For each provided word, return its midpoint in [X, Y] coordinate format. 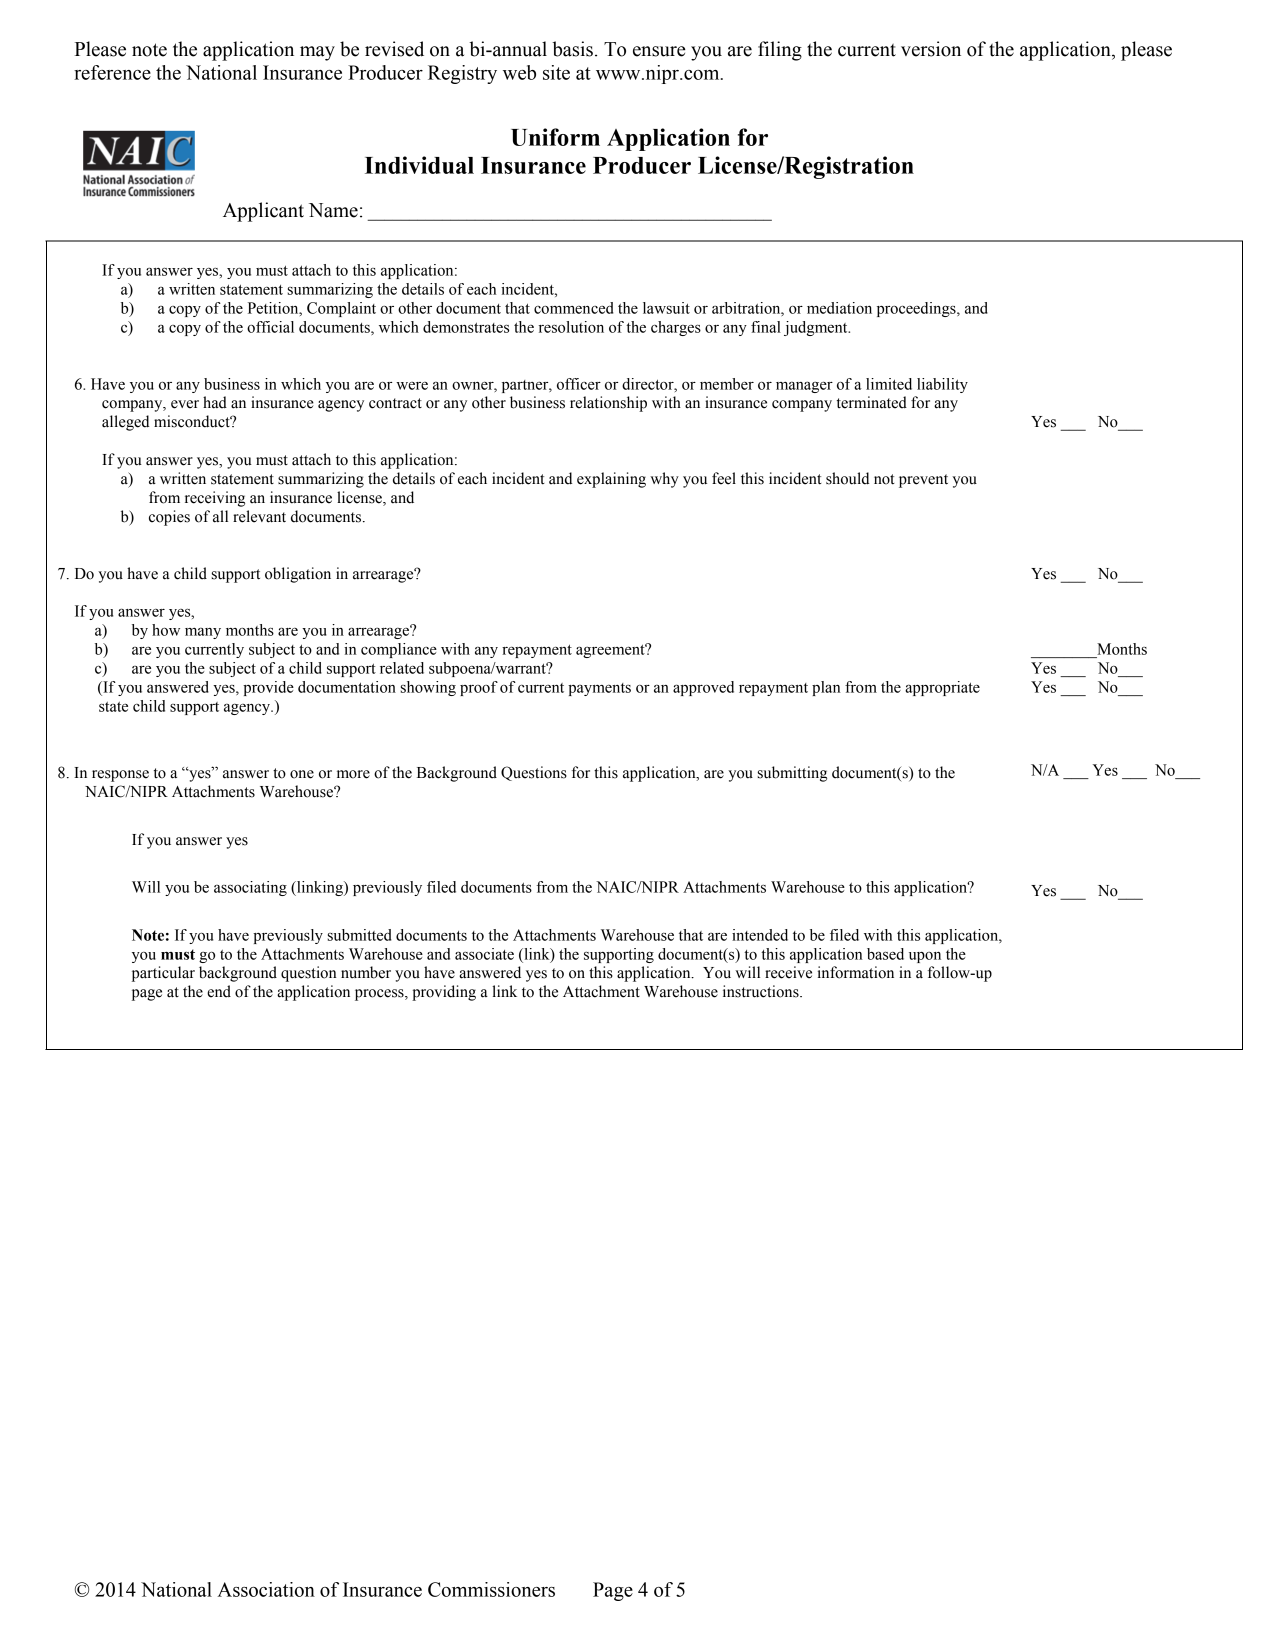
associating [250, 888]
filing [780, 51]
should [847, 478]
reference [112, 72]
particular [163, 974]
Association [266, 1589]
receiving [215, 499]
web [519, 72]
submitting [792, 774]
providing [444, 993]
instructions [762, 991]
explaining [611, 480]
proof [479, 688]
